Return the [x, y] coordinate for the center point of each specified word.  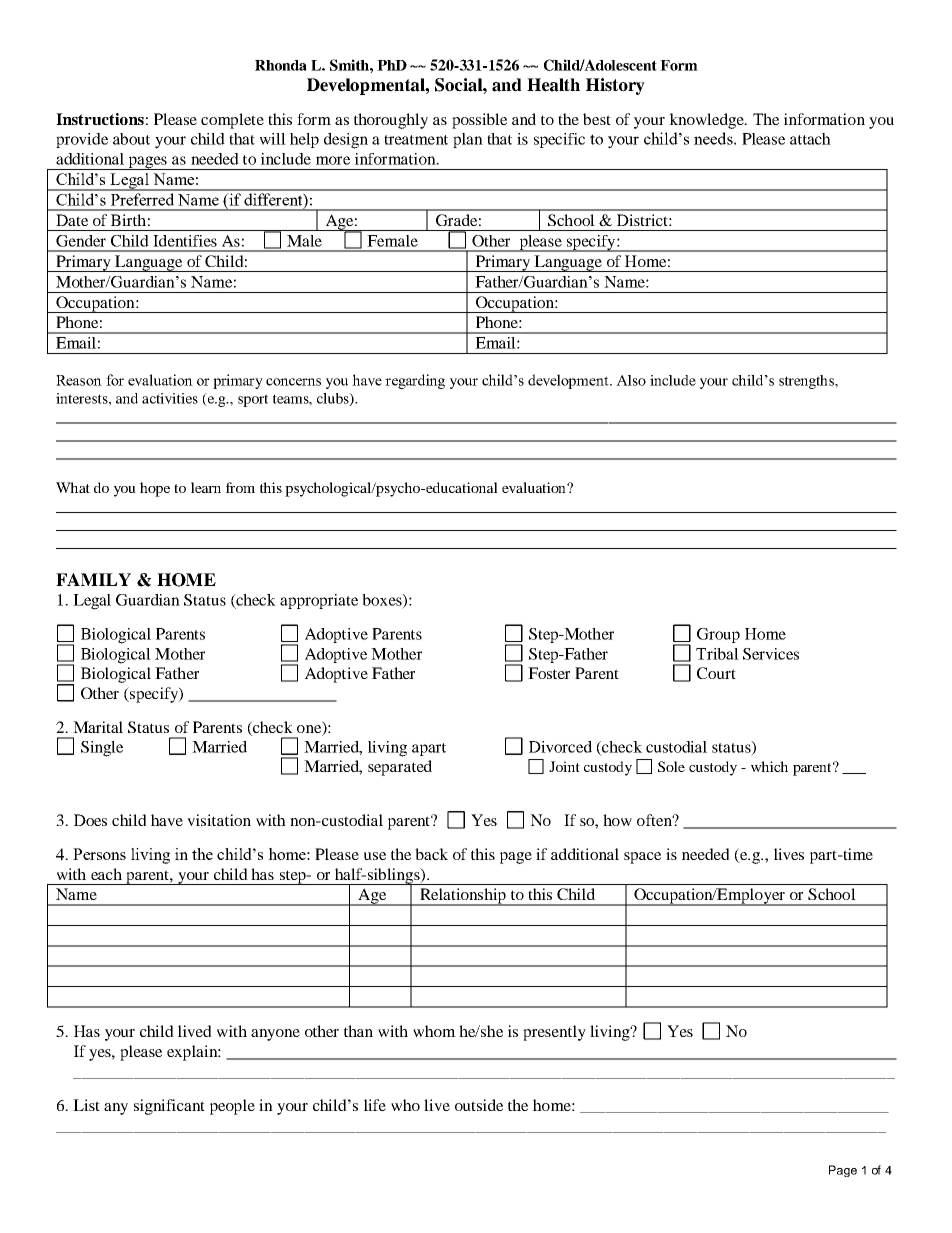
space [642, 858]
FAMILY [93, 579]
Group [718, 635]
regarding [415, 381]
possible [479, 121]
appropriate [319, 601]
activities [170, 398]
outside [479, 1105]
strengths [807, 382]
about [131, 139]
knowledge [707, 121]
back [431, 854]
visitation [219, 820]
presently [554, 1033]
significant [169, 1107]
